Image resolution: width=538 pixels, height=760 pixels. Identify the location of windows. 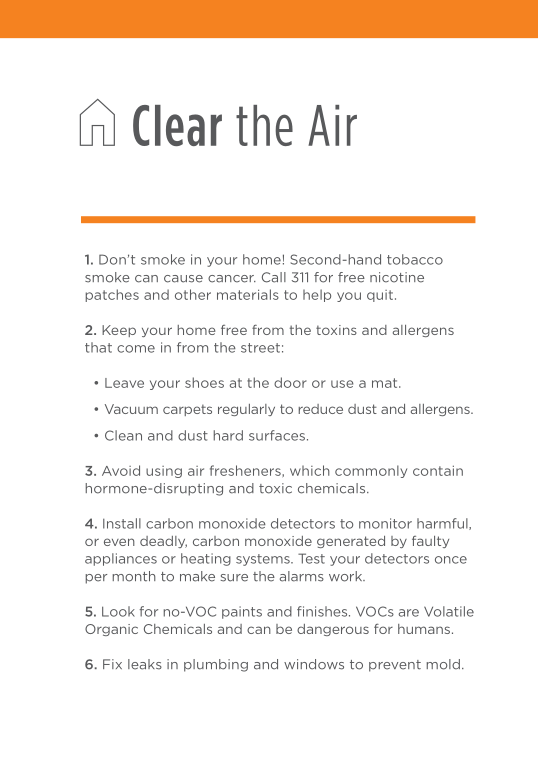
(314, 664).
